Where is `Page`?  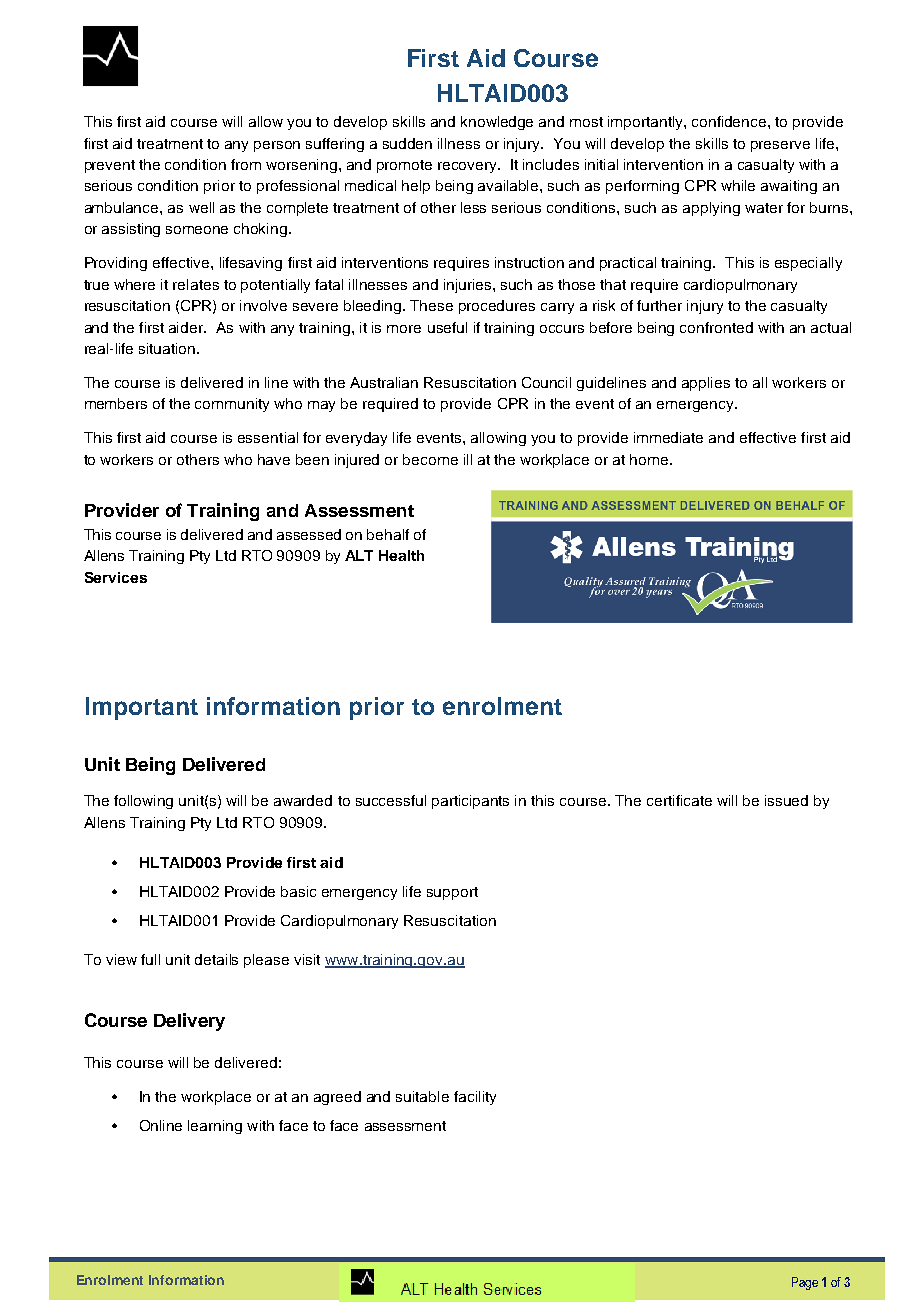 Page is located at coordinates (805, 1283).
